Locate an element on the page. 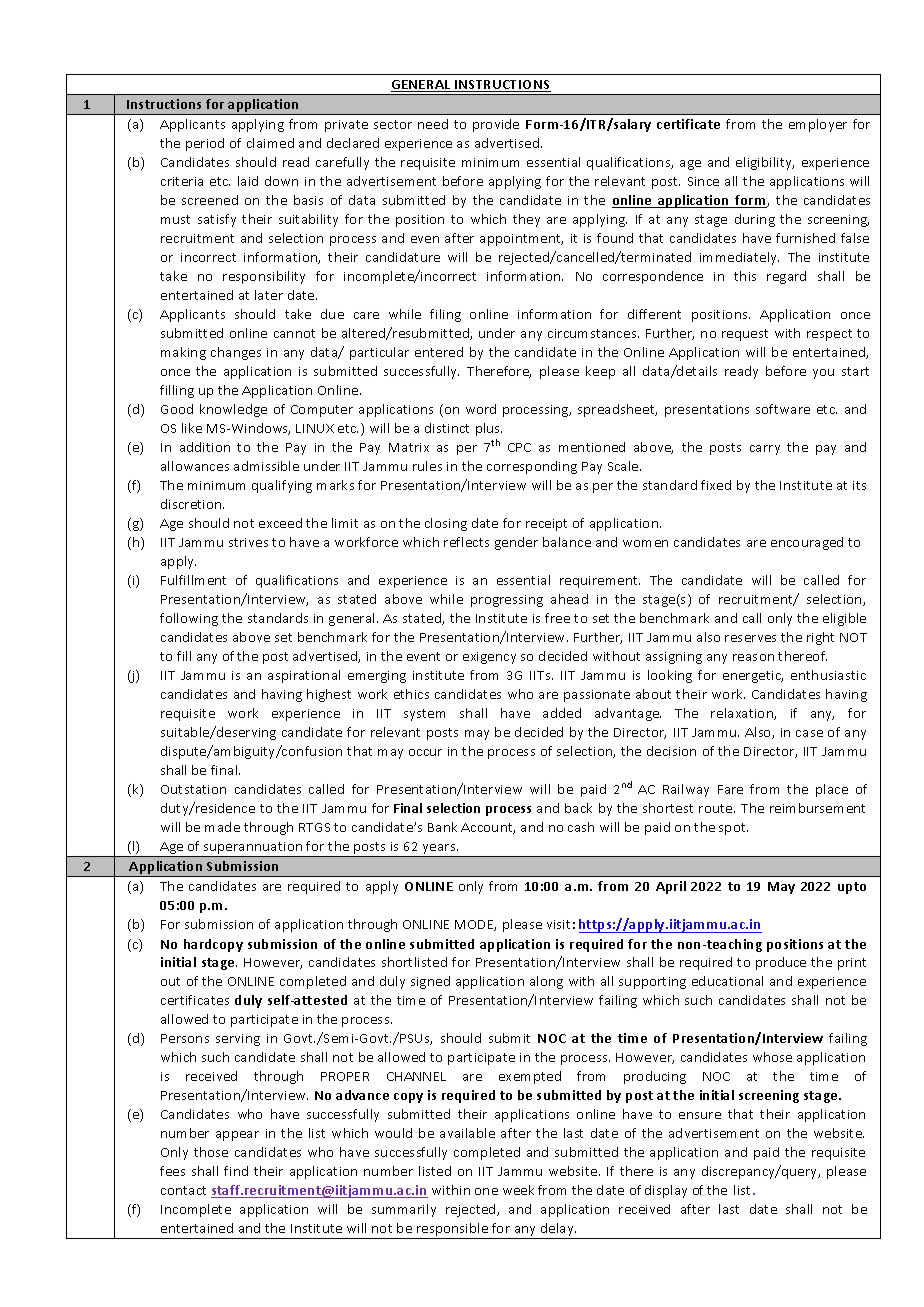 The image size is (924, 1307). provide is located at coordinates (496, 125).
